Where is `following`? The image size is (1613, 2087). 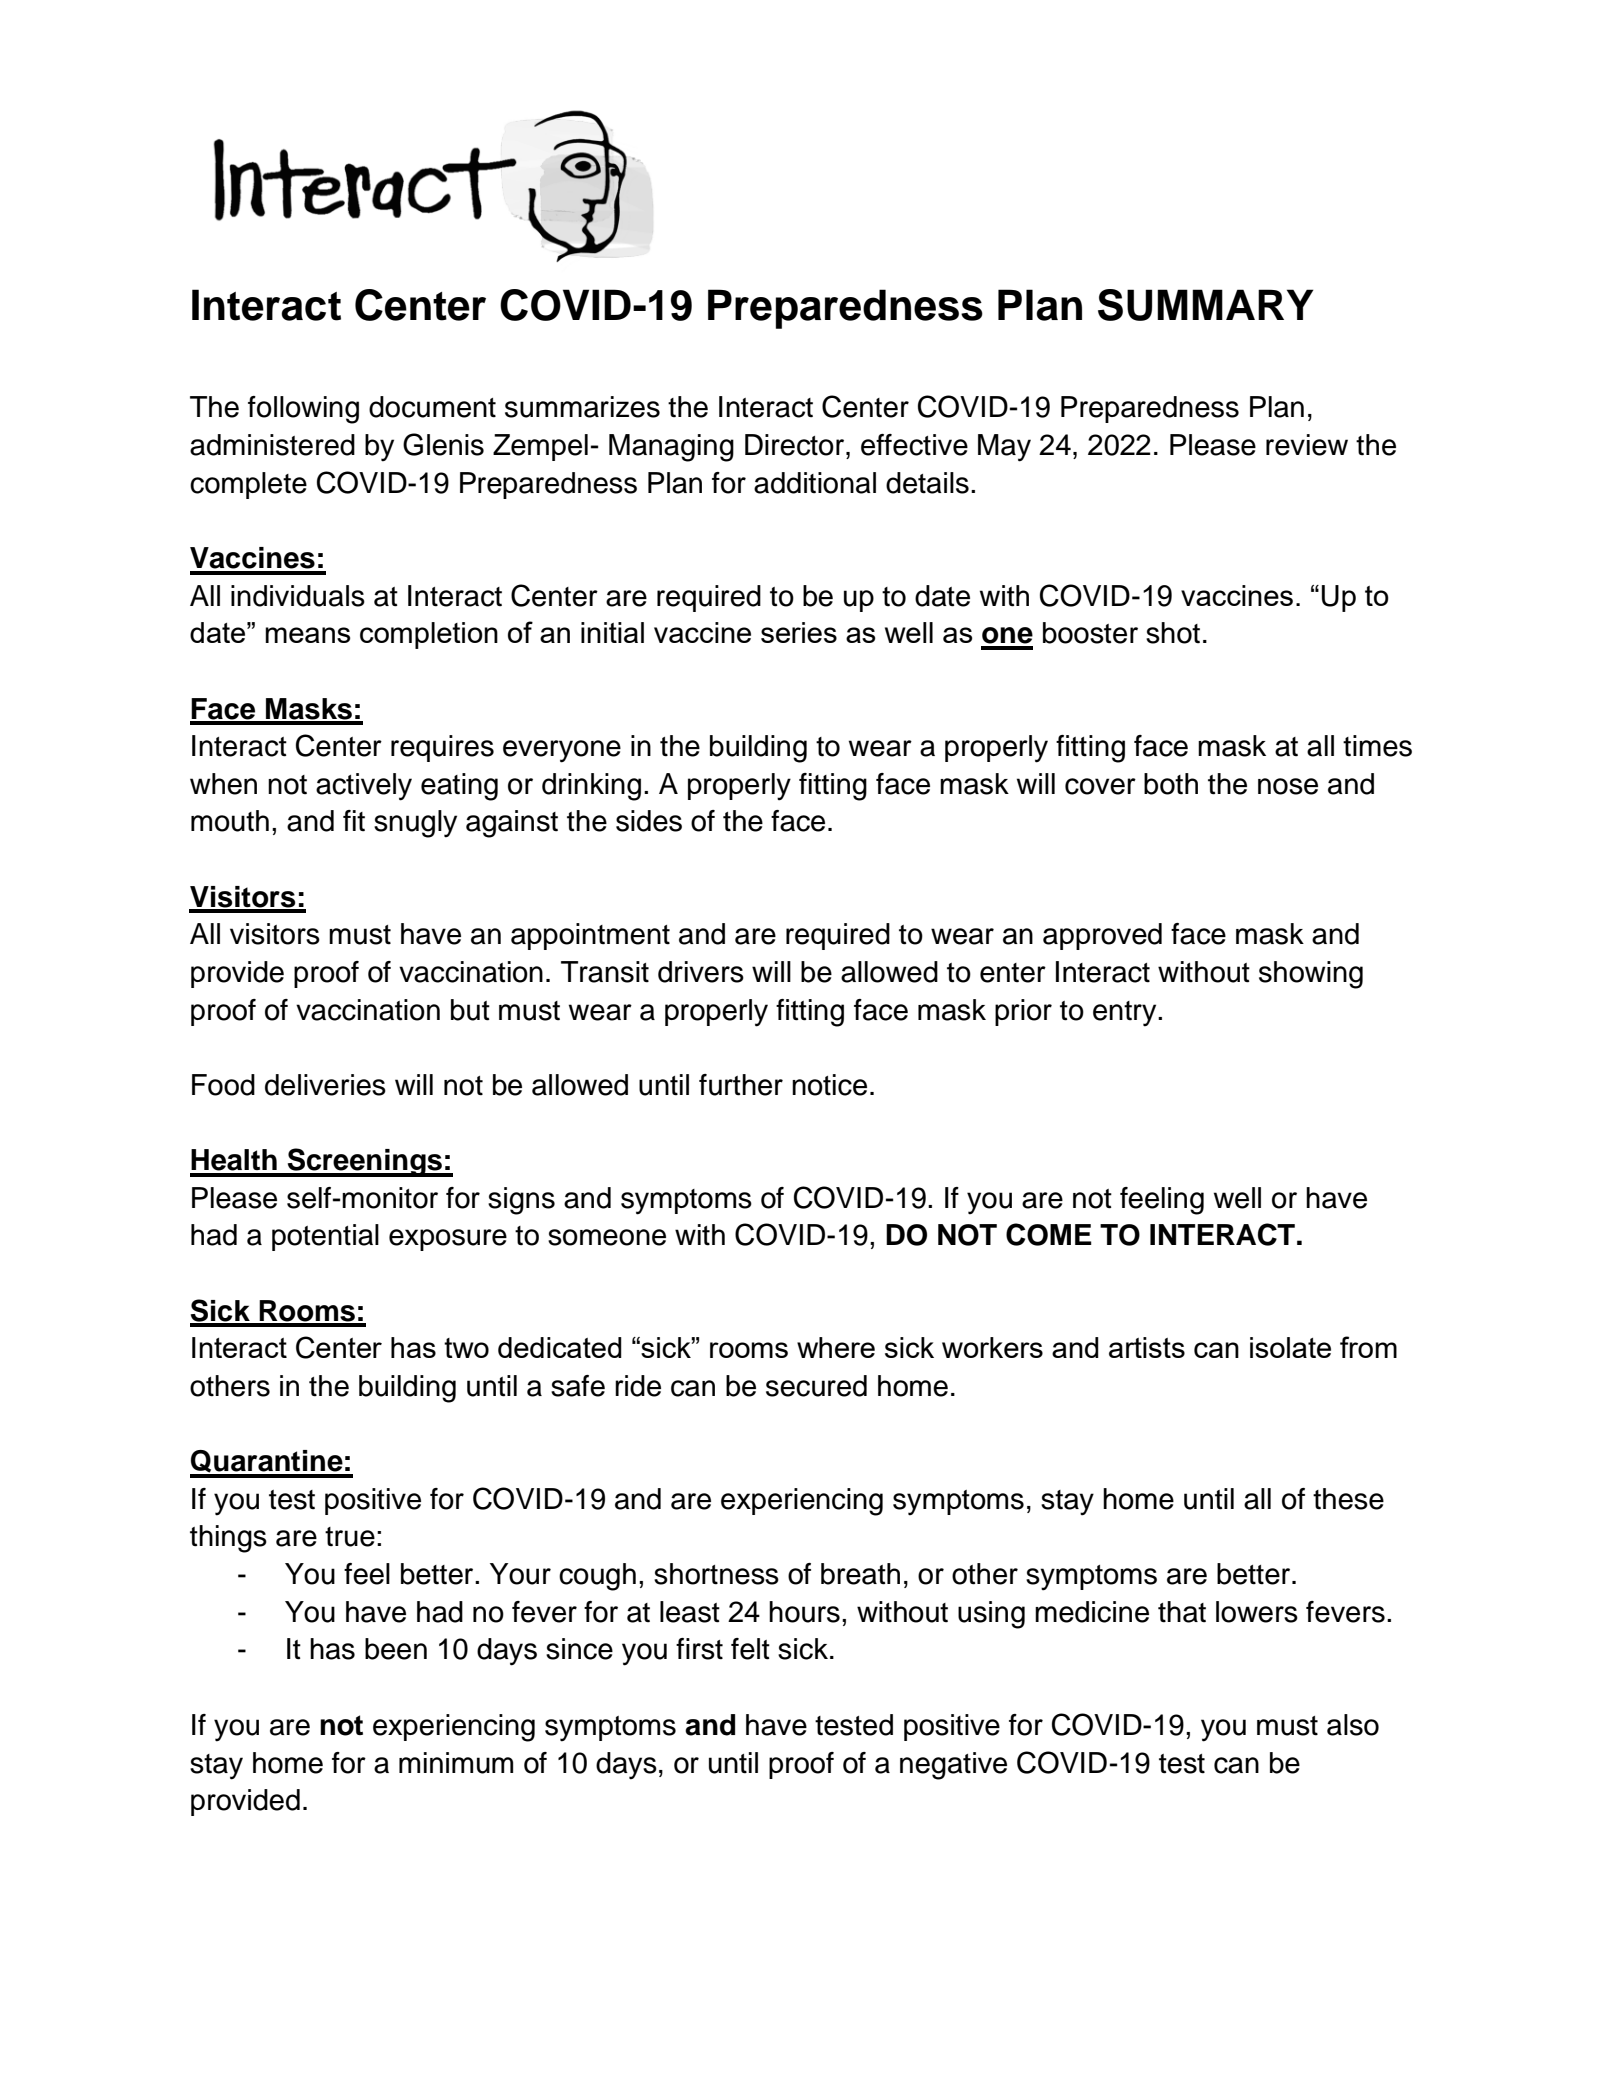
following is located at coordinates (303, 410).
